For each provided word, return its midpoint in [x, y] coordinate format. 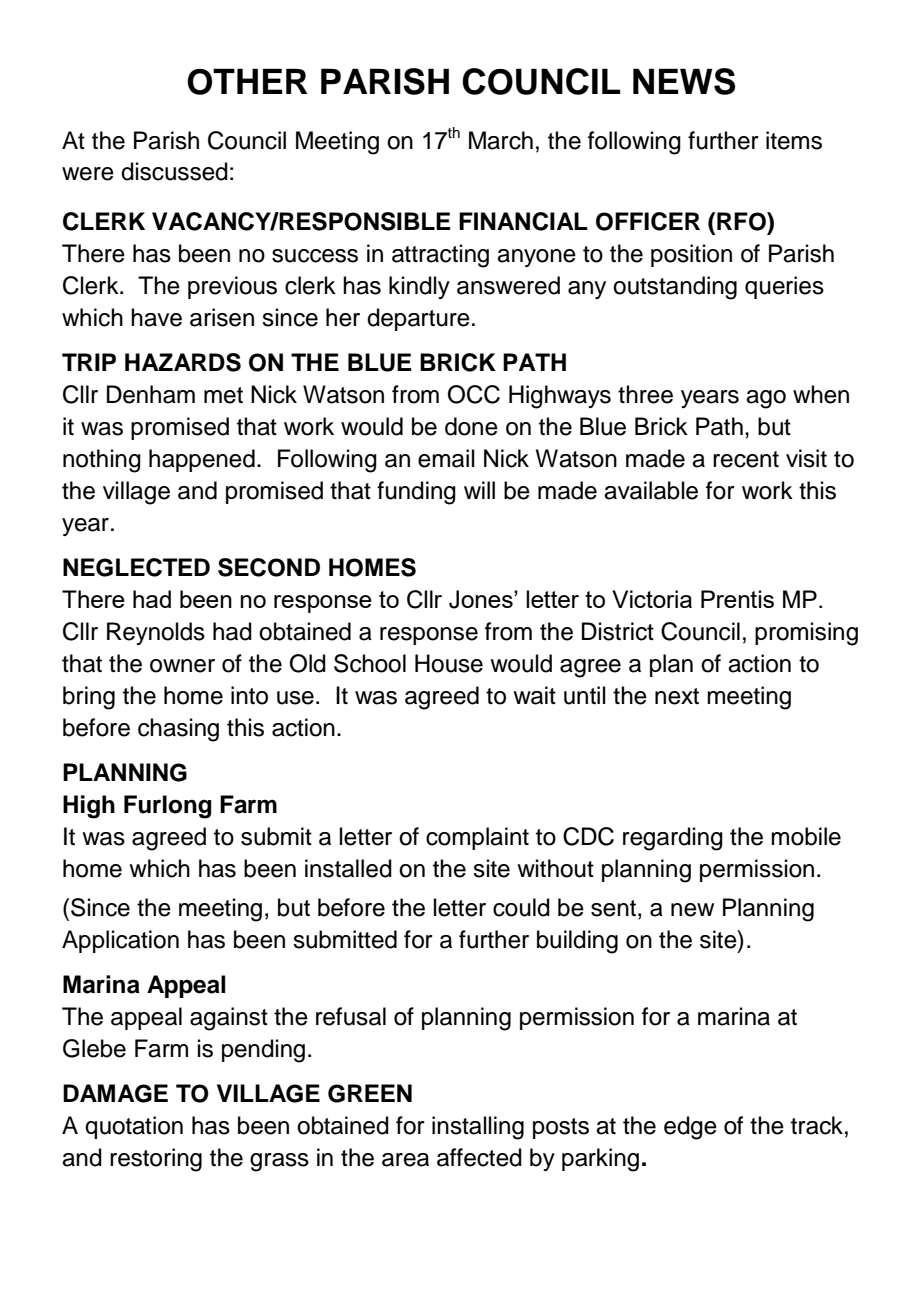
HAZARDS [183, 362]
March [501, 140]
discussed [174, 171]
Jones [482, 599]
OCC [474, 394]
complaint [477, 838]
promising [806, 634]
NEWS [684, 81]
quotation [134, 1127]
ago [766, 399]
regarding [673, 839]
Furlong [168, 807]
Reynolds [156, 633]
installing [478, 1128]
